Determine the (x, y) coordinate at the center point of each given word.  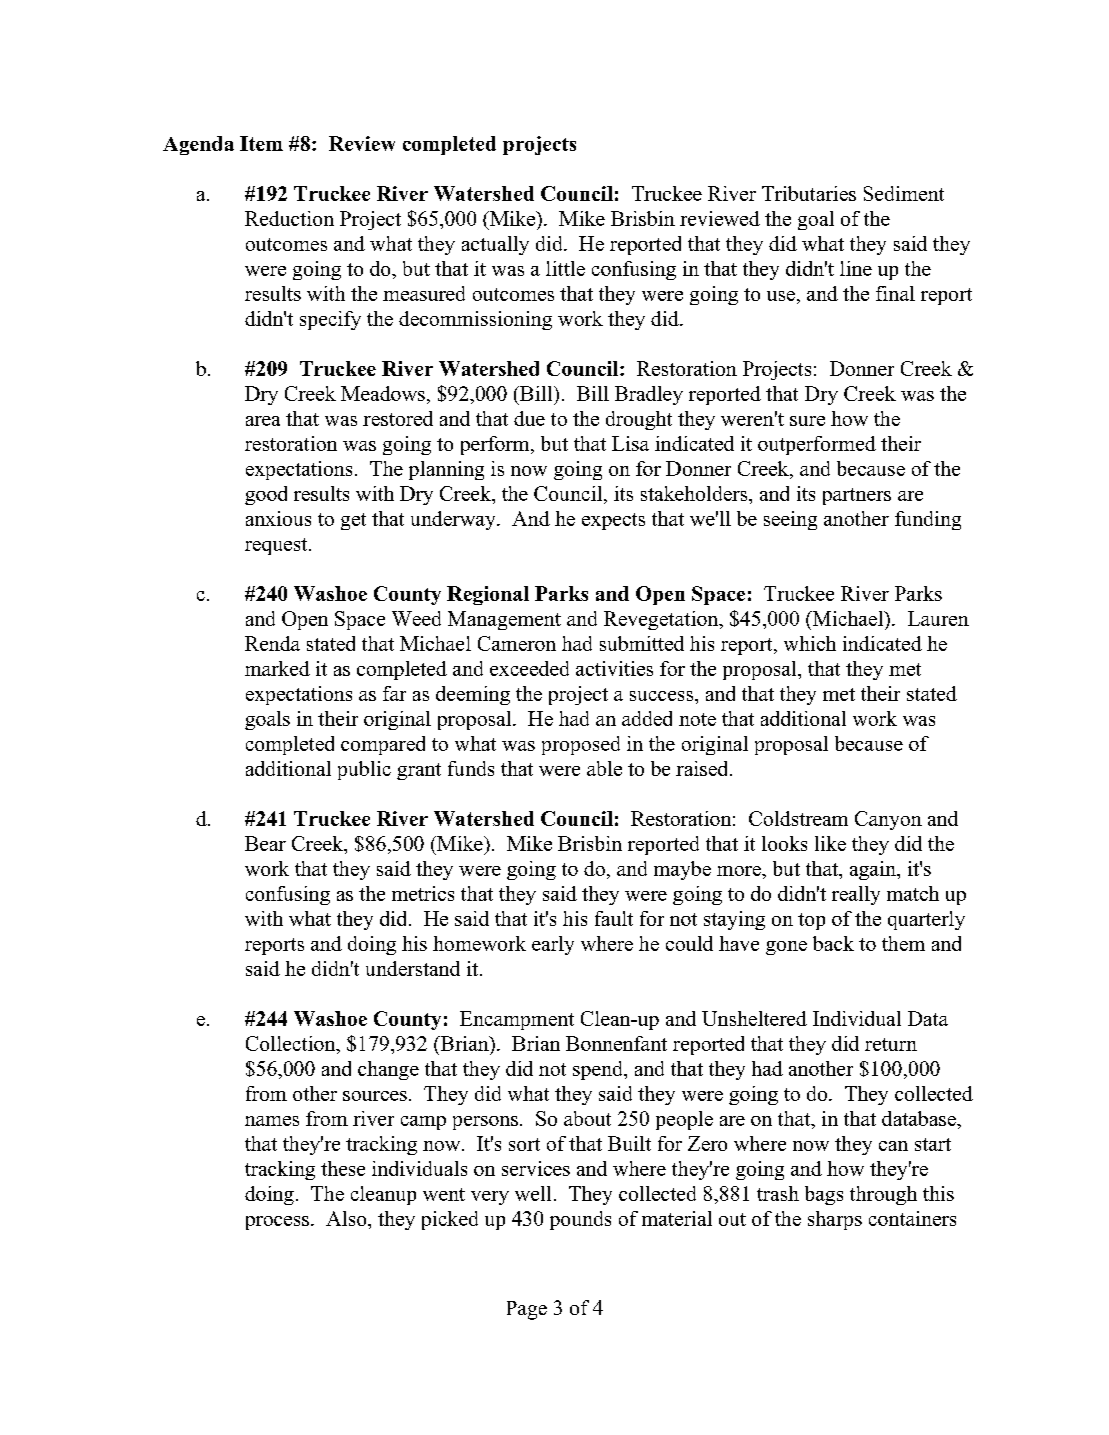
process (277, 1223)
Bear (265, 843)
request (277, 546)
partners (857, 496)
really (856, 895)
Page (527, 1310)
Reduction (289, 218)
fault (614, 918)
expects (613, 521)
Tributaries (809, 193)
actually (495, 245)
